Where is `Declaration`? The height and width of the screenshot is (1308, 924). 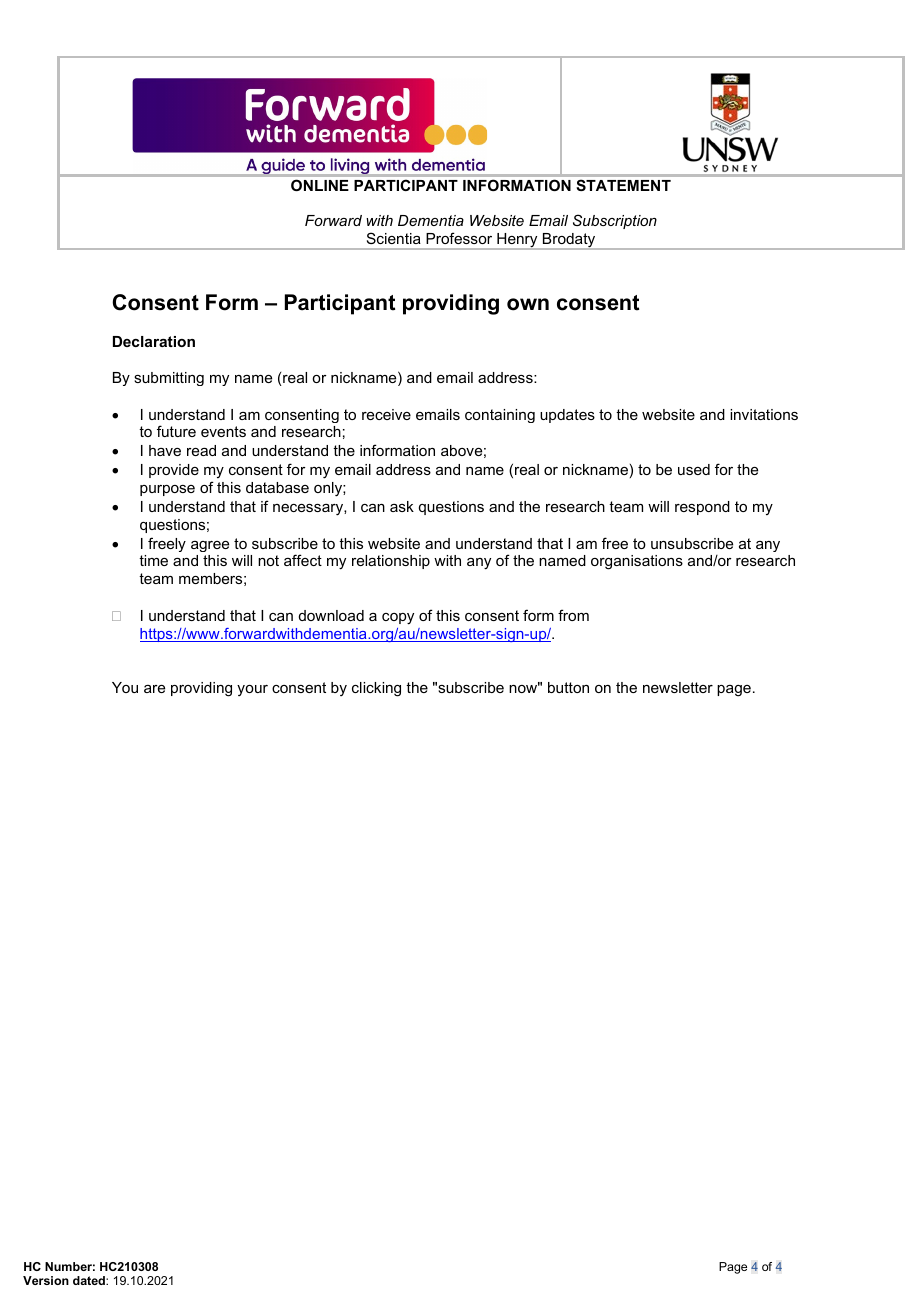 Declaration is located at coordinates (154, 341).
